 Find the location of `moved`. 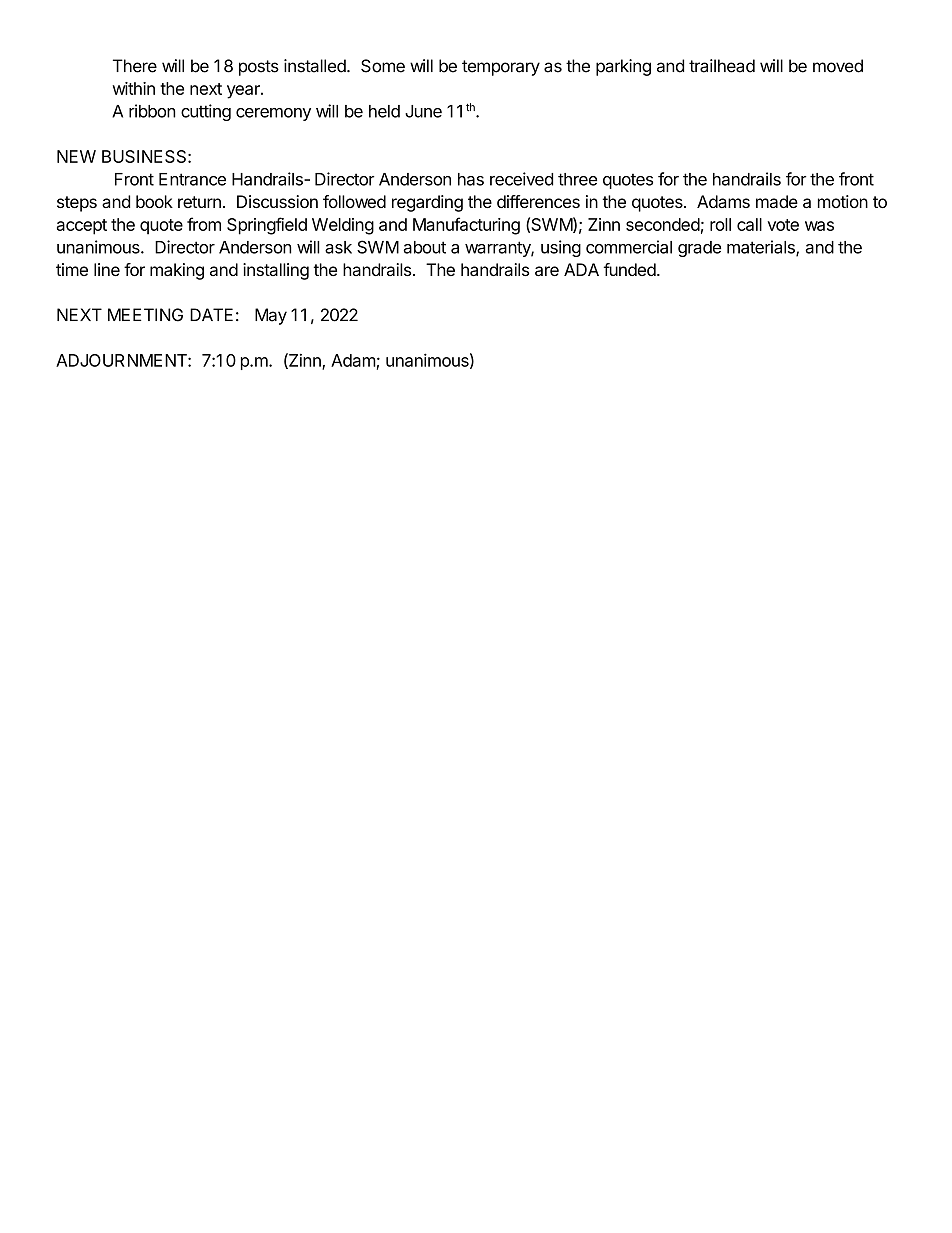

moved is located at coordinates (838, 66).
